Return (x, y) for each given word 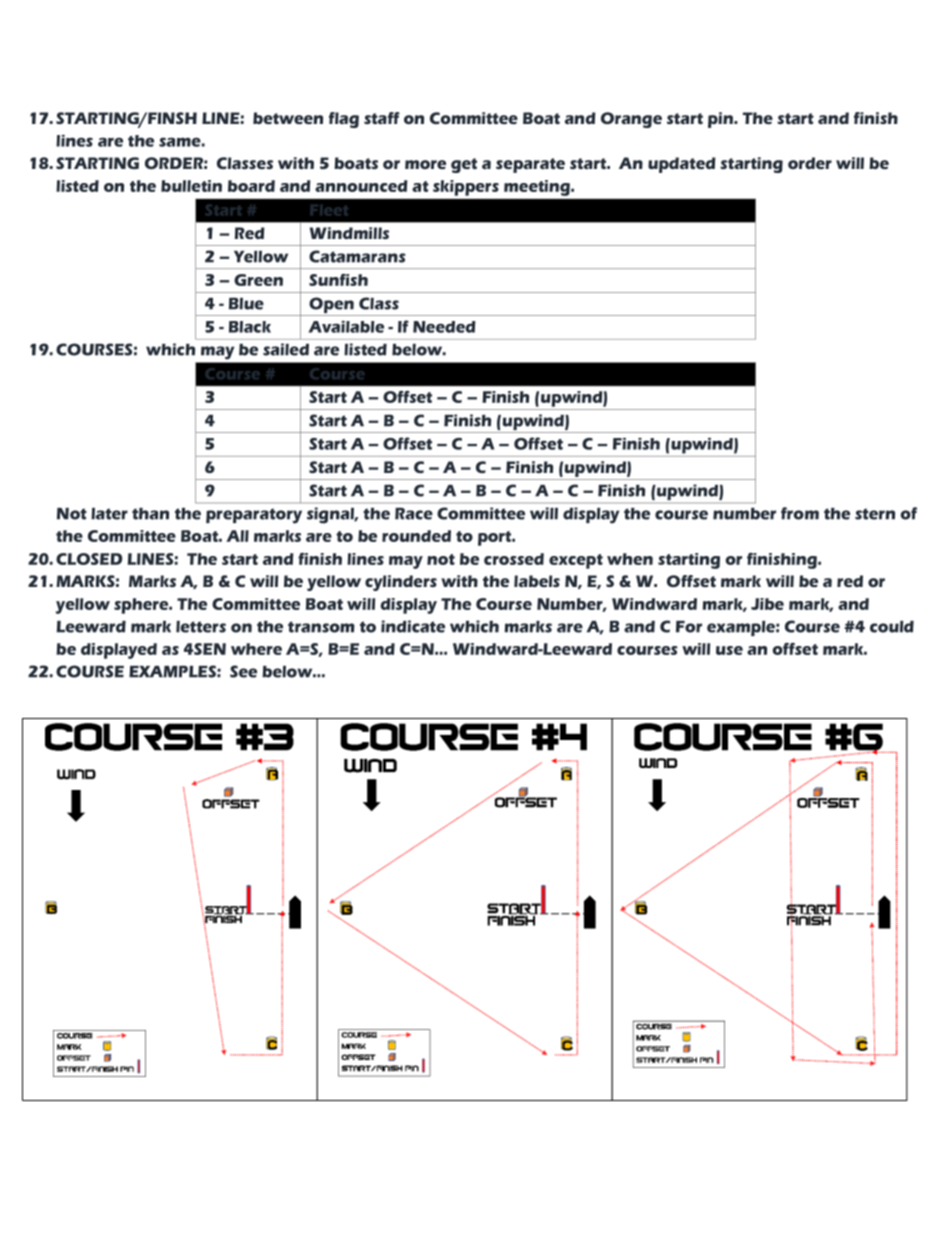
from (800, 513)
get (464, 165)
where (256, 649)
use (729, 650)
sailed (286, 349)
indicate (413, 626)
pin (721, 120)
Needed (444, 327)
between (288, 118)
